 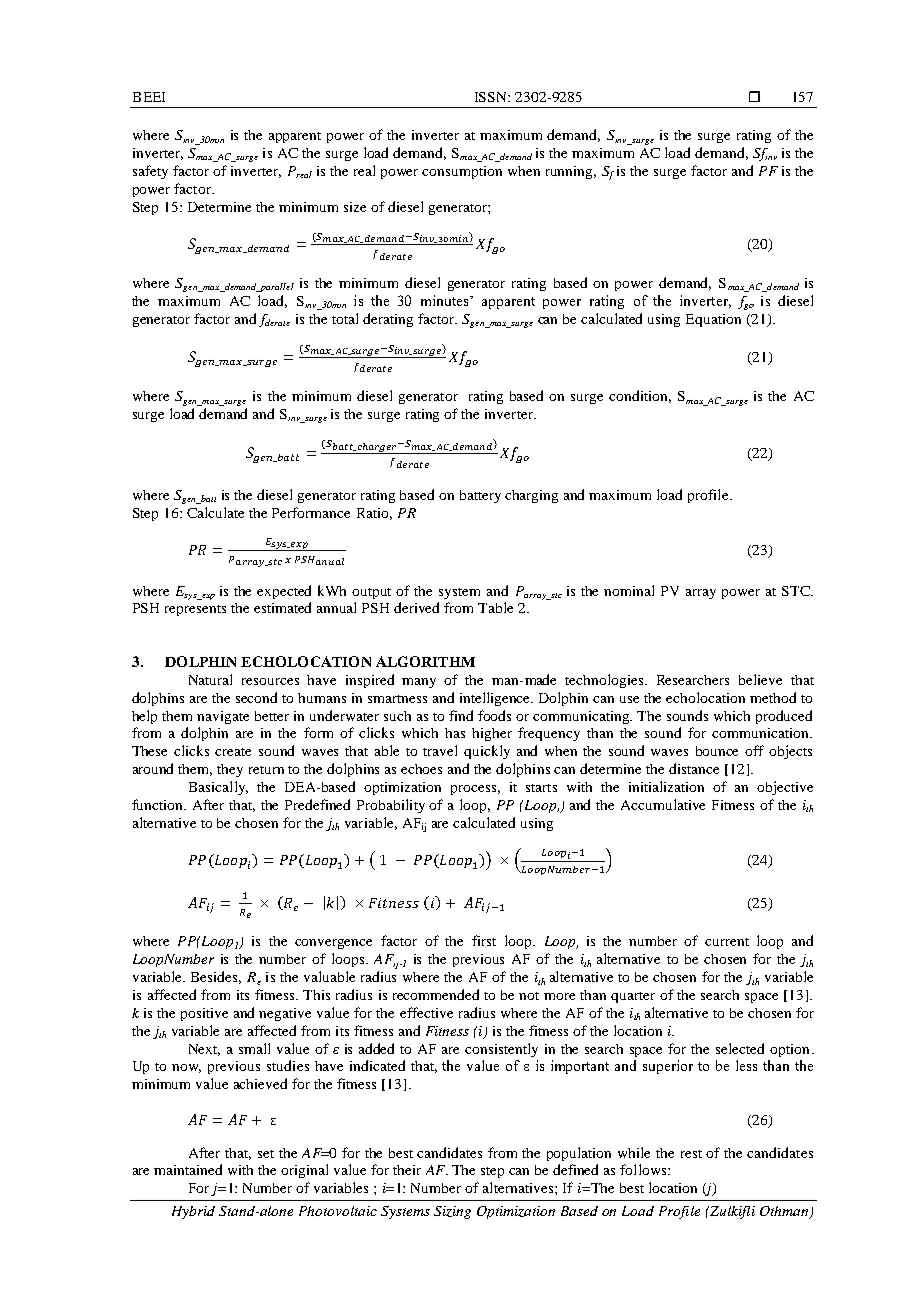 I want to click on believe, so click(x=760, y=679).
